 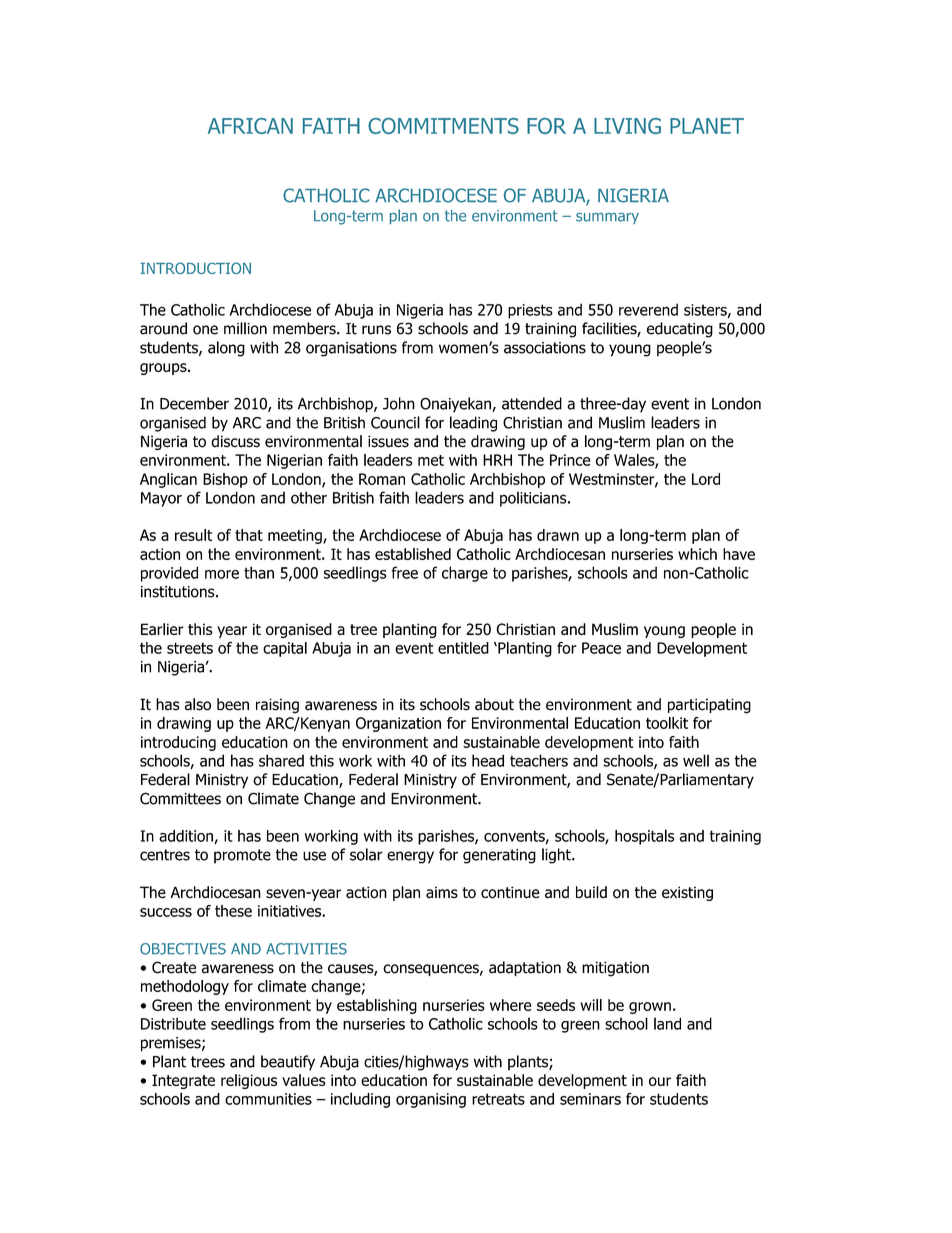 I want to click on hospitals, so click(x=644, y=837).
